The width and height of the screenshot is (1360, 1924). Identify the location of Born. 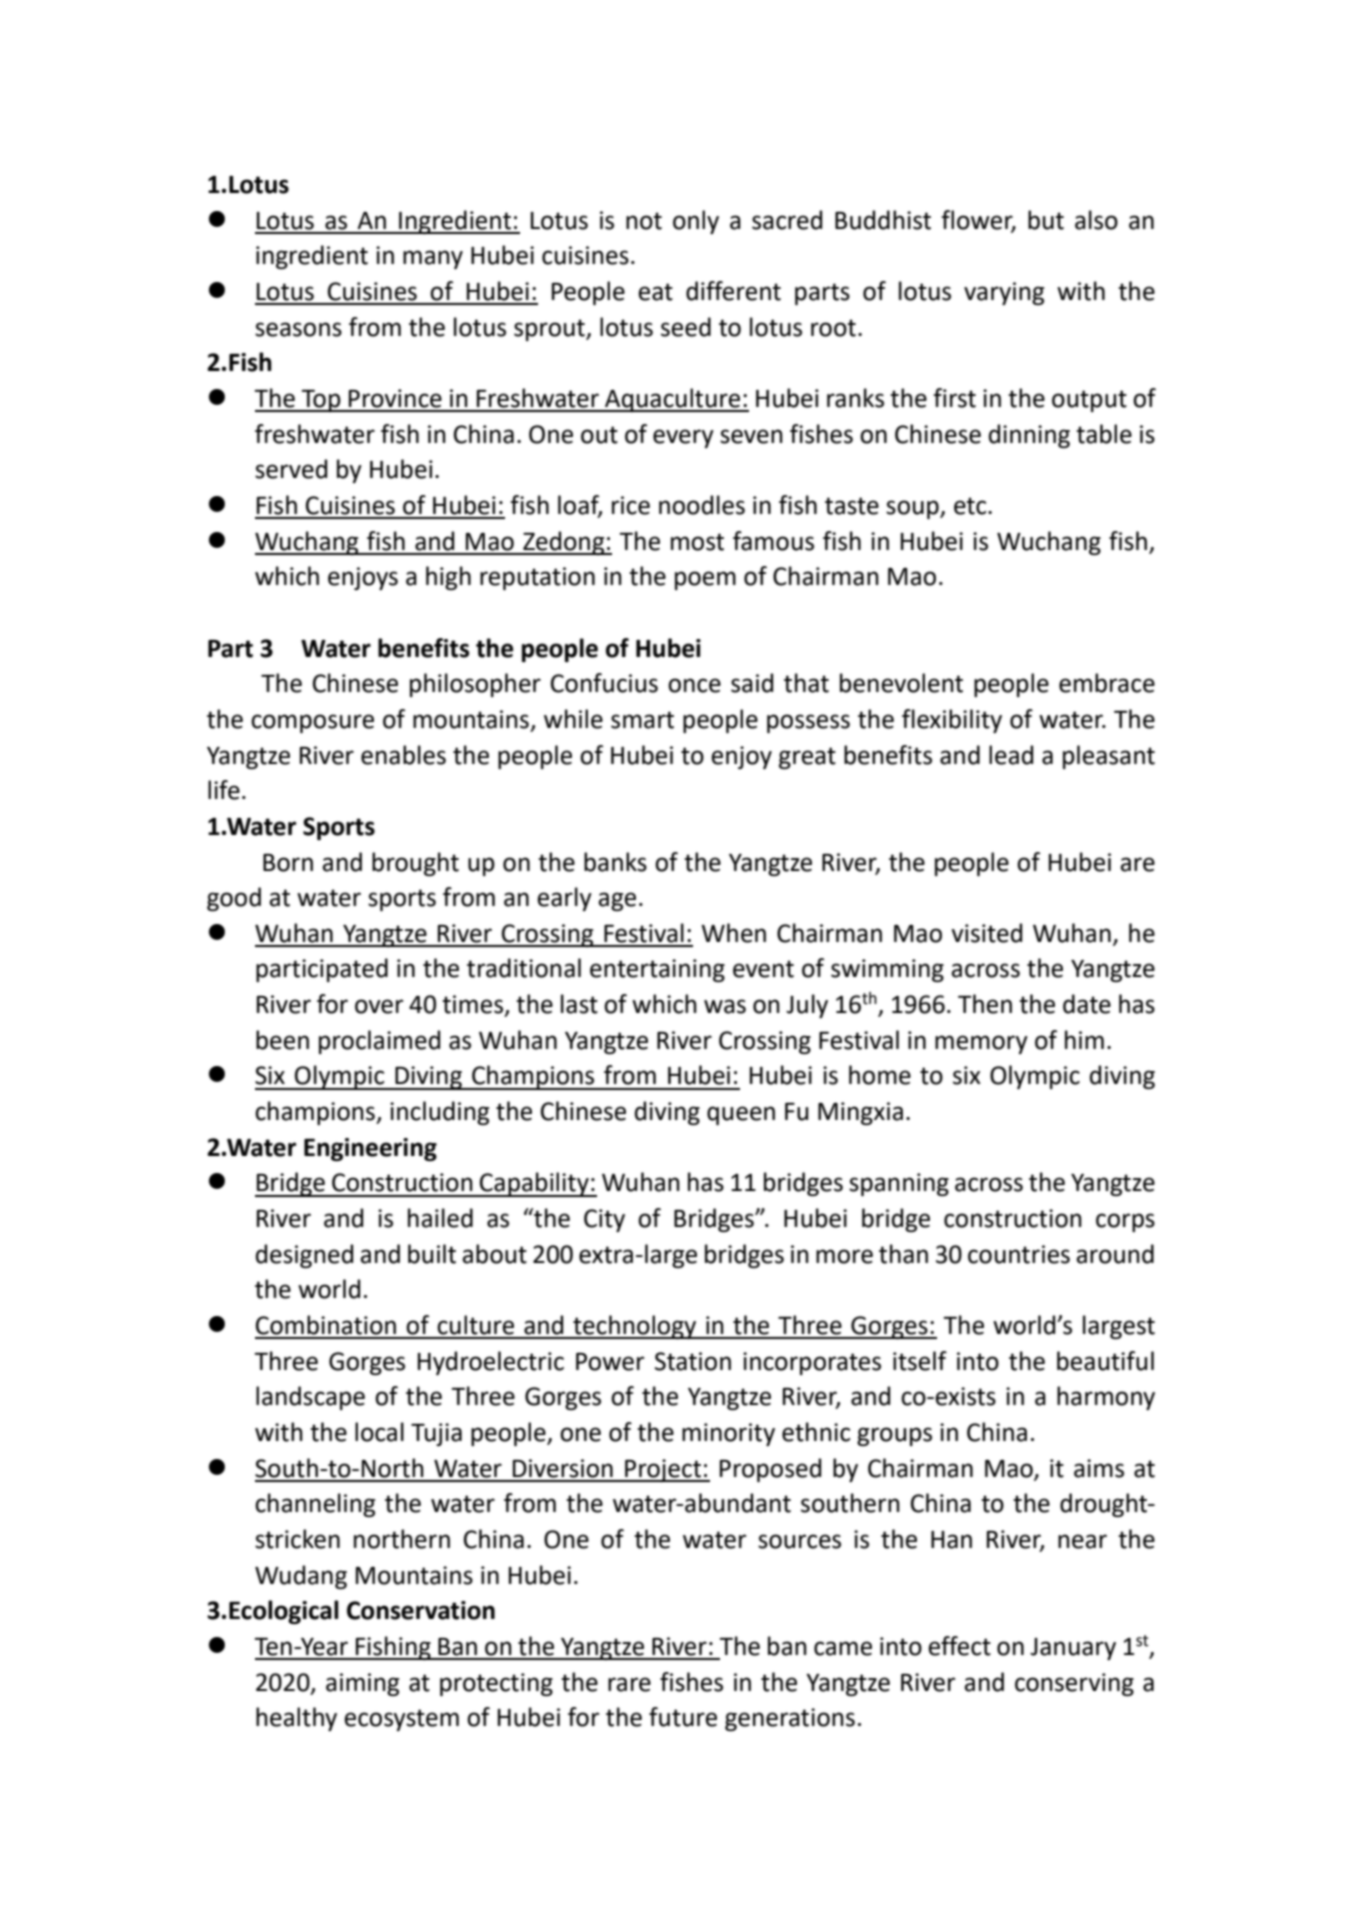
(288, 863).
